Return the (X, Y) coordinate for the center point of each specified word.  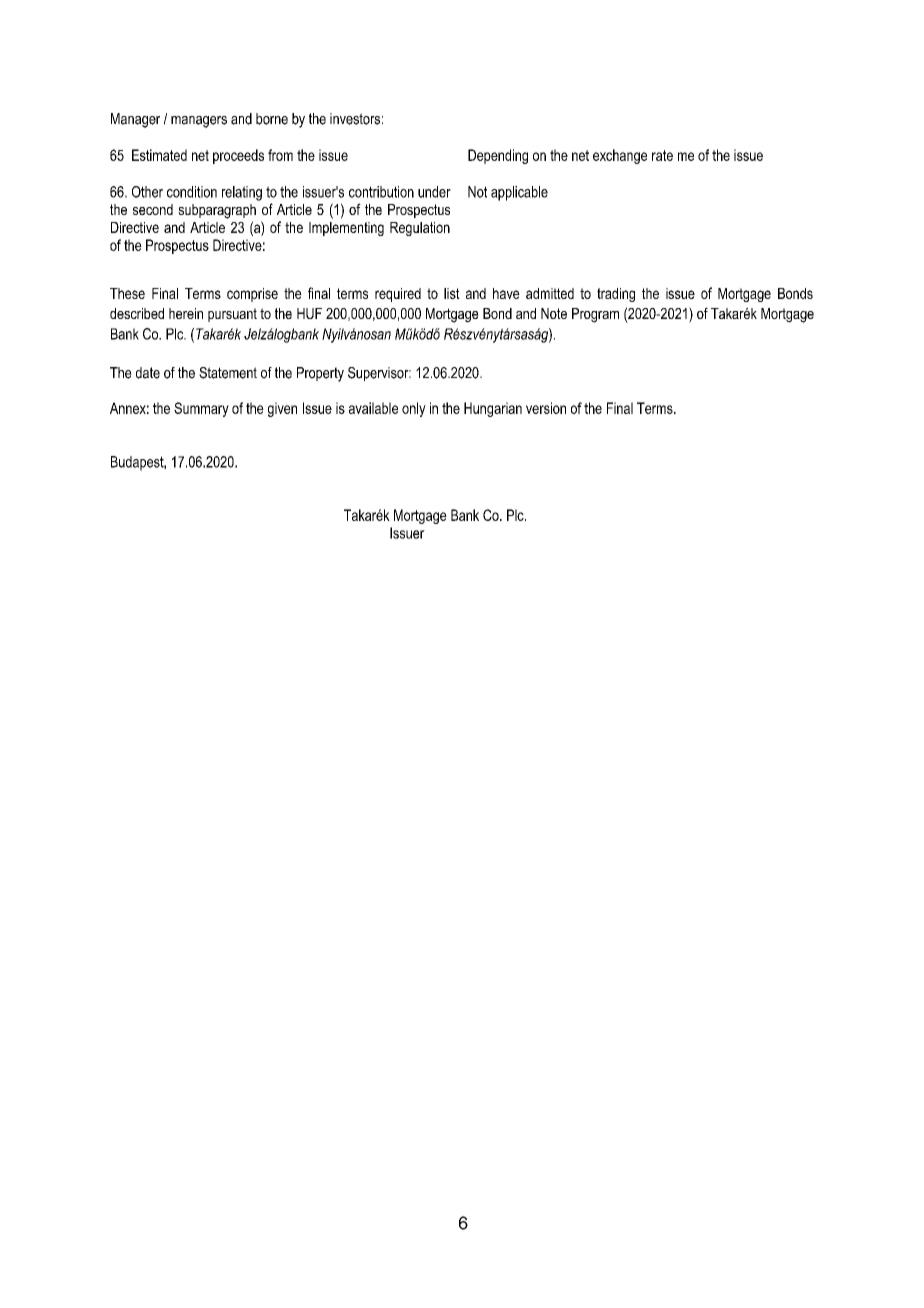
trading (616, 295)
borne (272, 119)
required (398, 295)
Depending (498, 156)
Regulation (420, 229)
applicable (519, 193)
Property (320, 374)
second (153, 209)
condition (192, 192)
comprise (252, 295)
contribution (381, 192)
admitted (550, 293)
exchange (620, 156)
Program (595, 315)
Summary (201, 409)
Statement (228, 373)
